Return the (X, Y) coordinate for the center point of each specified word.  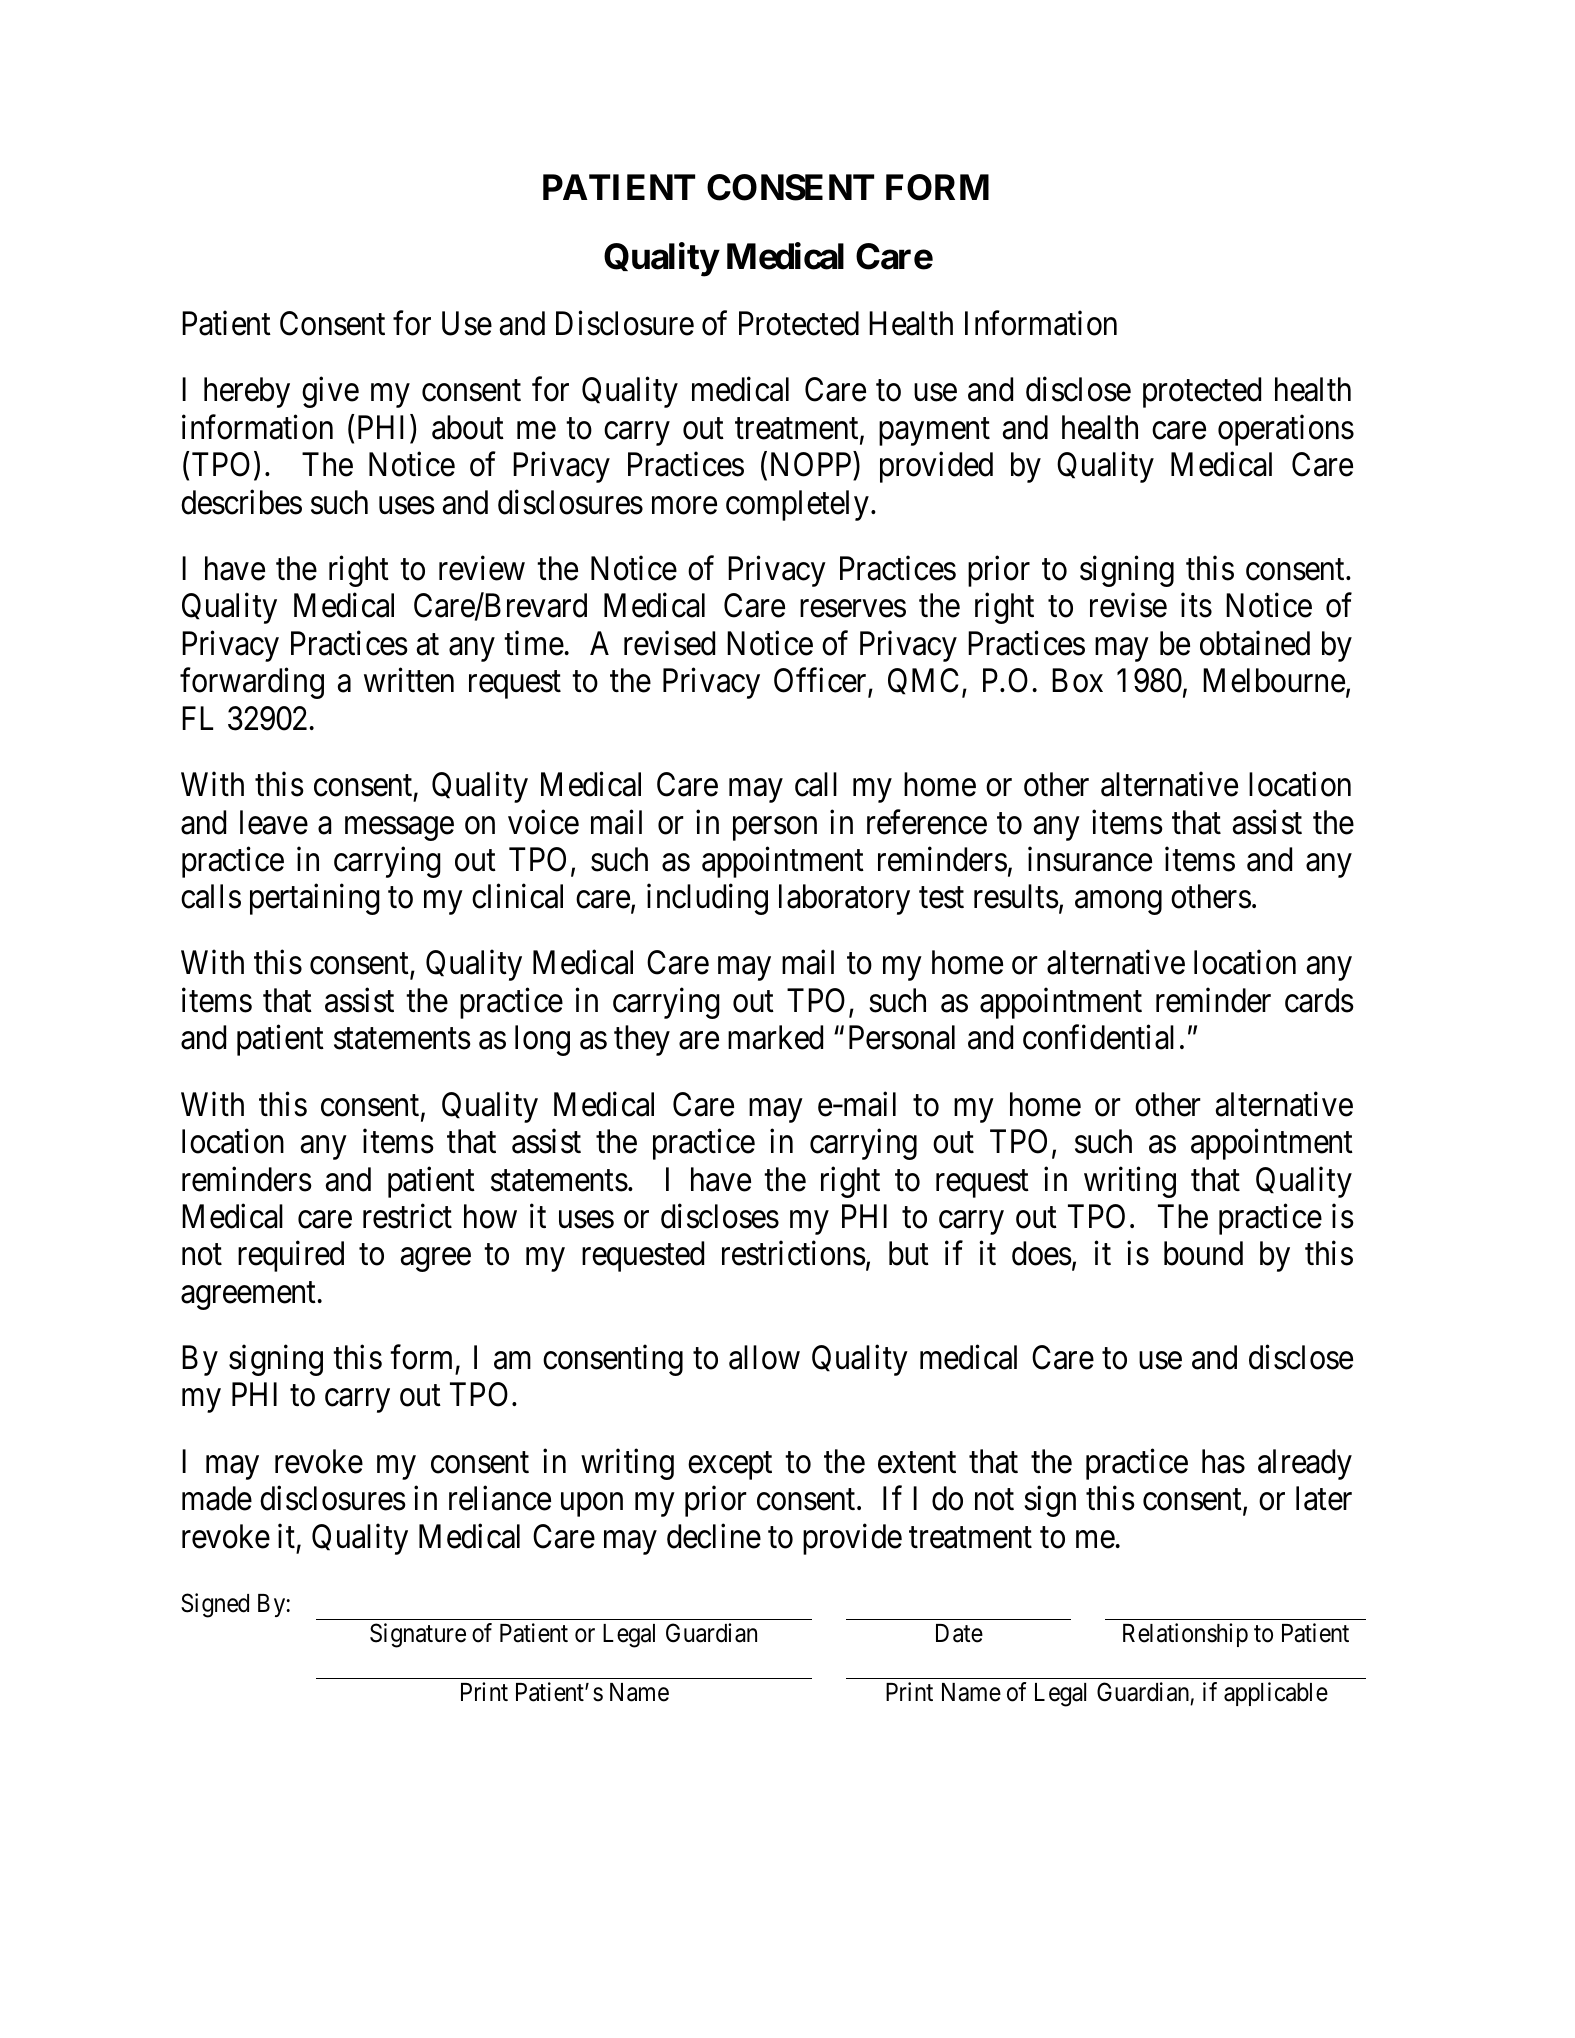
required (291, 1256)
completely (797, 505)
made (217, 1498)
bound (1203, 1253)
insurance (1090, 859)
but (909, 1253)
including (707, 899)
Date (959, 1633)
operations (1286, 430)
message (399, 829)
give (330, 392)
